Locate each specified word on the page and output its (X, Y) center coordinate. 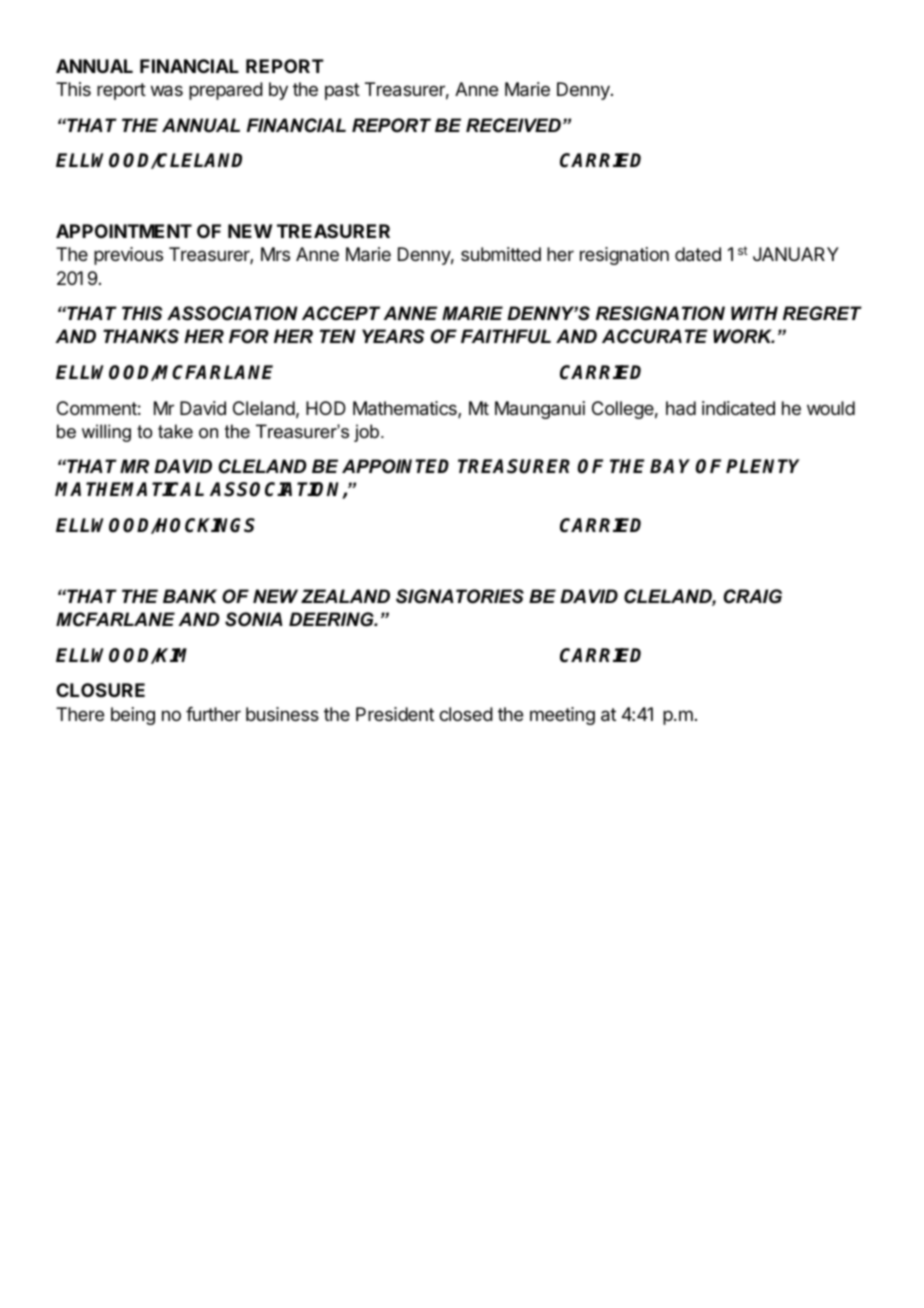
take (175, 431)
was (167, 91)
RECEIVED (513, 125)
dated (698, 254)
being (133, 716)
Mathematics (406, 409)
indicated (738, 408)
